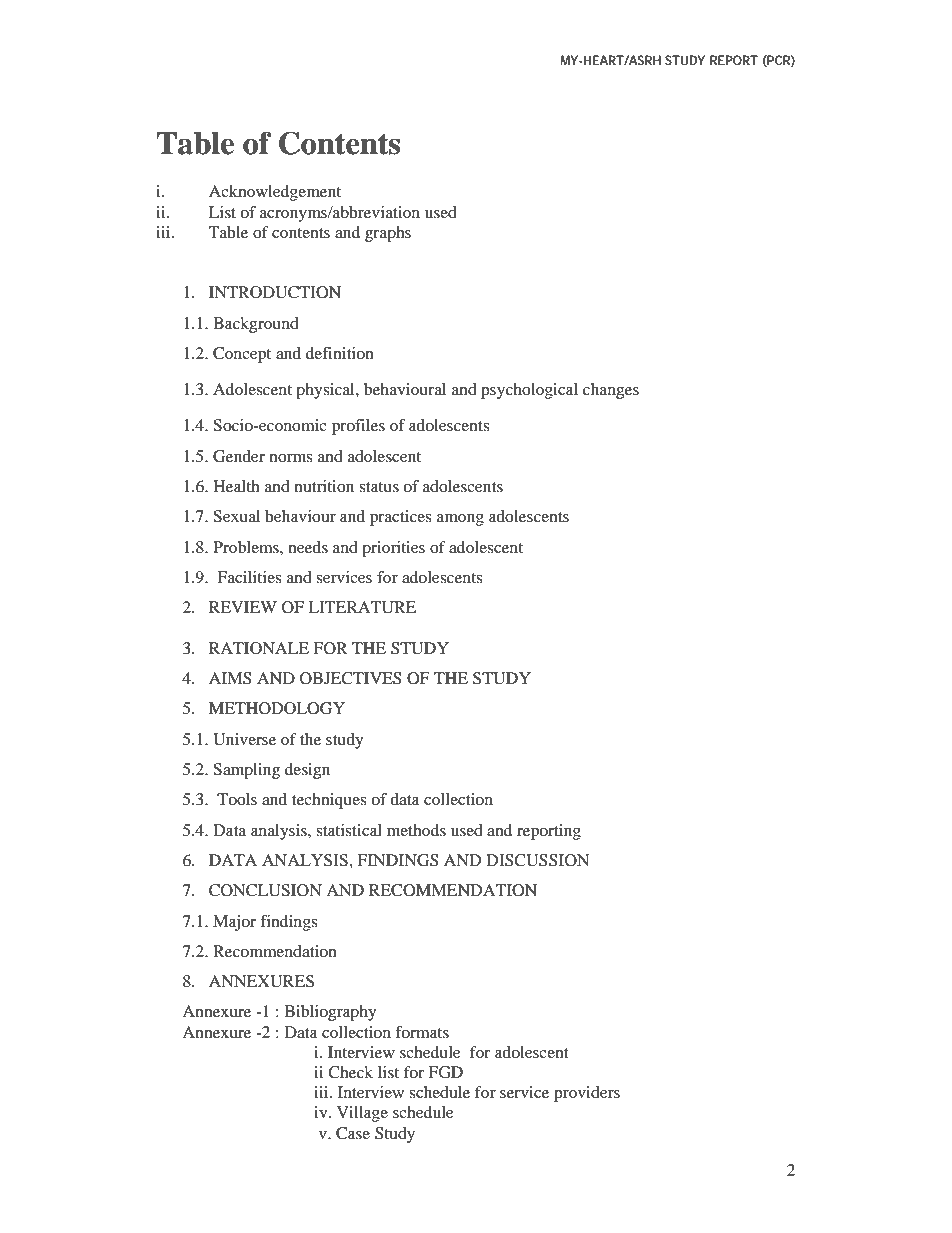  What do you see at coordinates (275, 193) in the document?
I see `Acknowledgement` at bounding box center [275, 193].
